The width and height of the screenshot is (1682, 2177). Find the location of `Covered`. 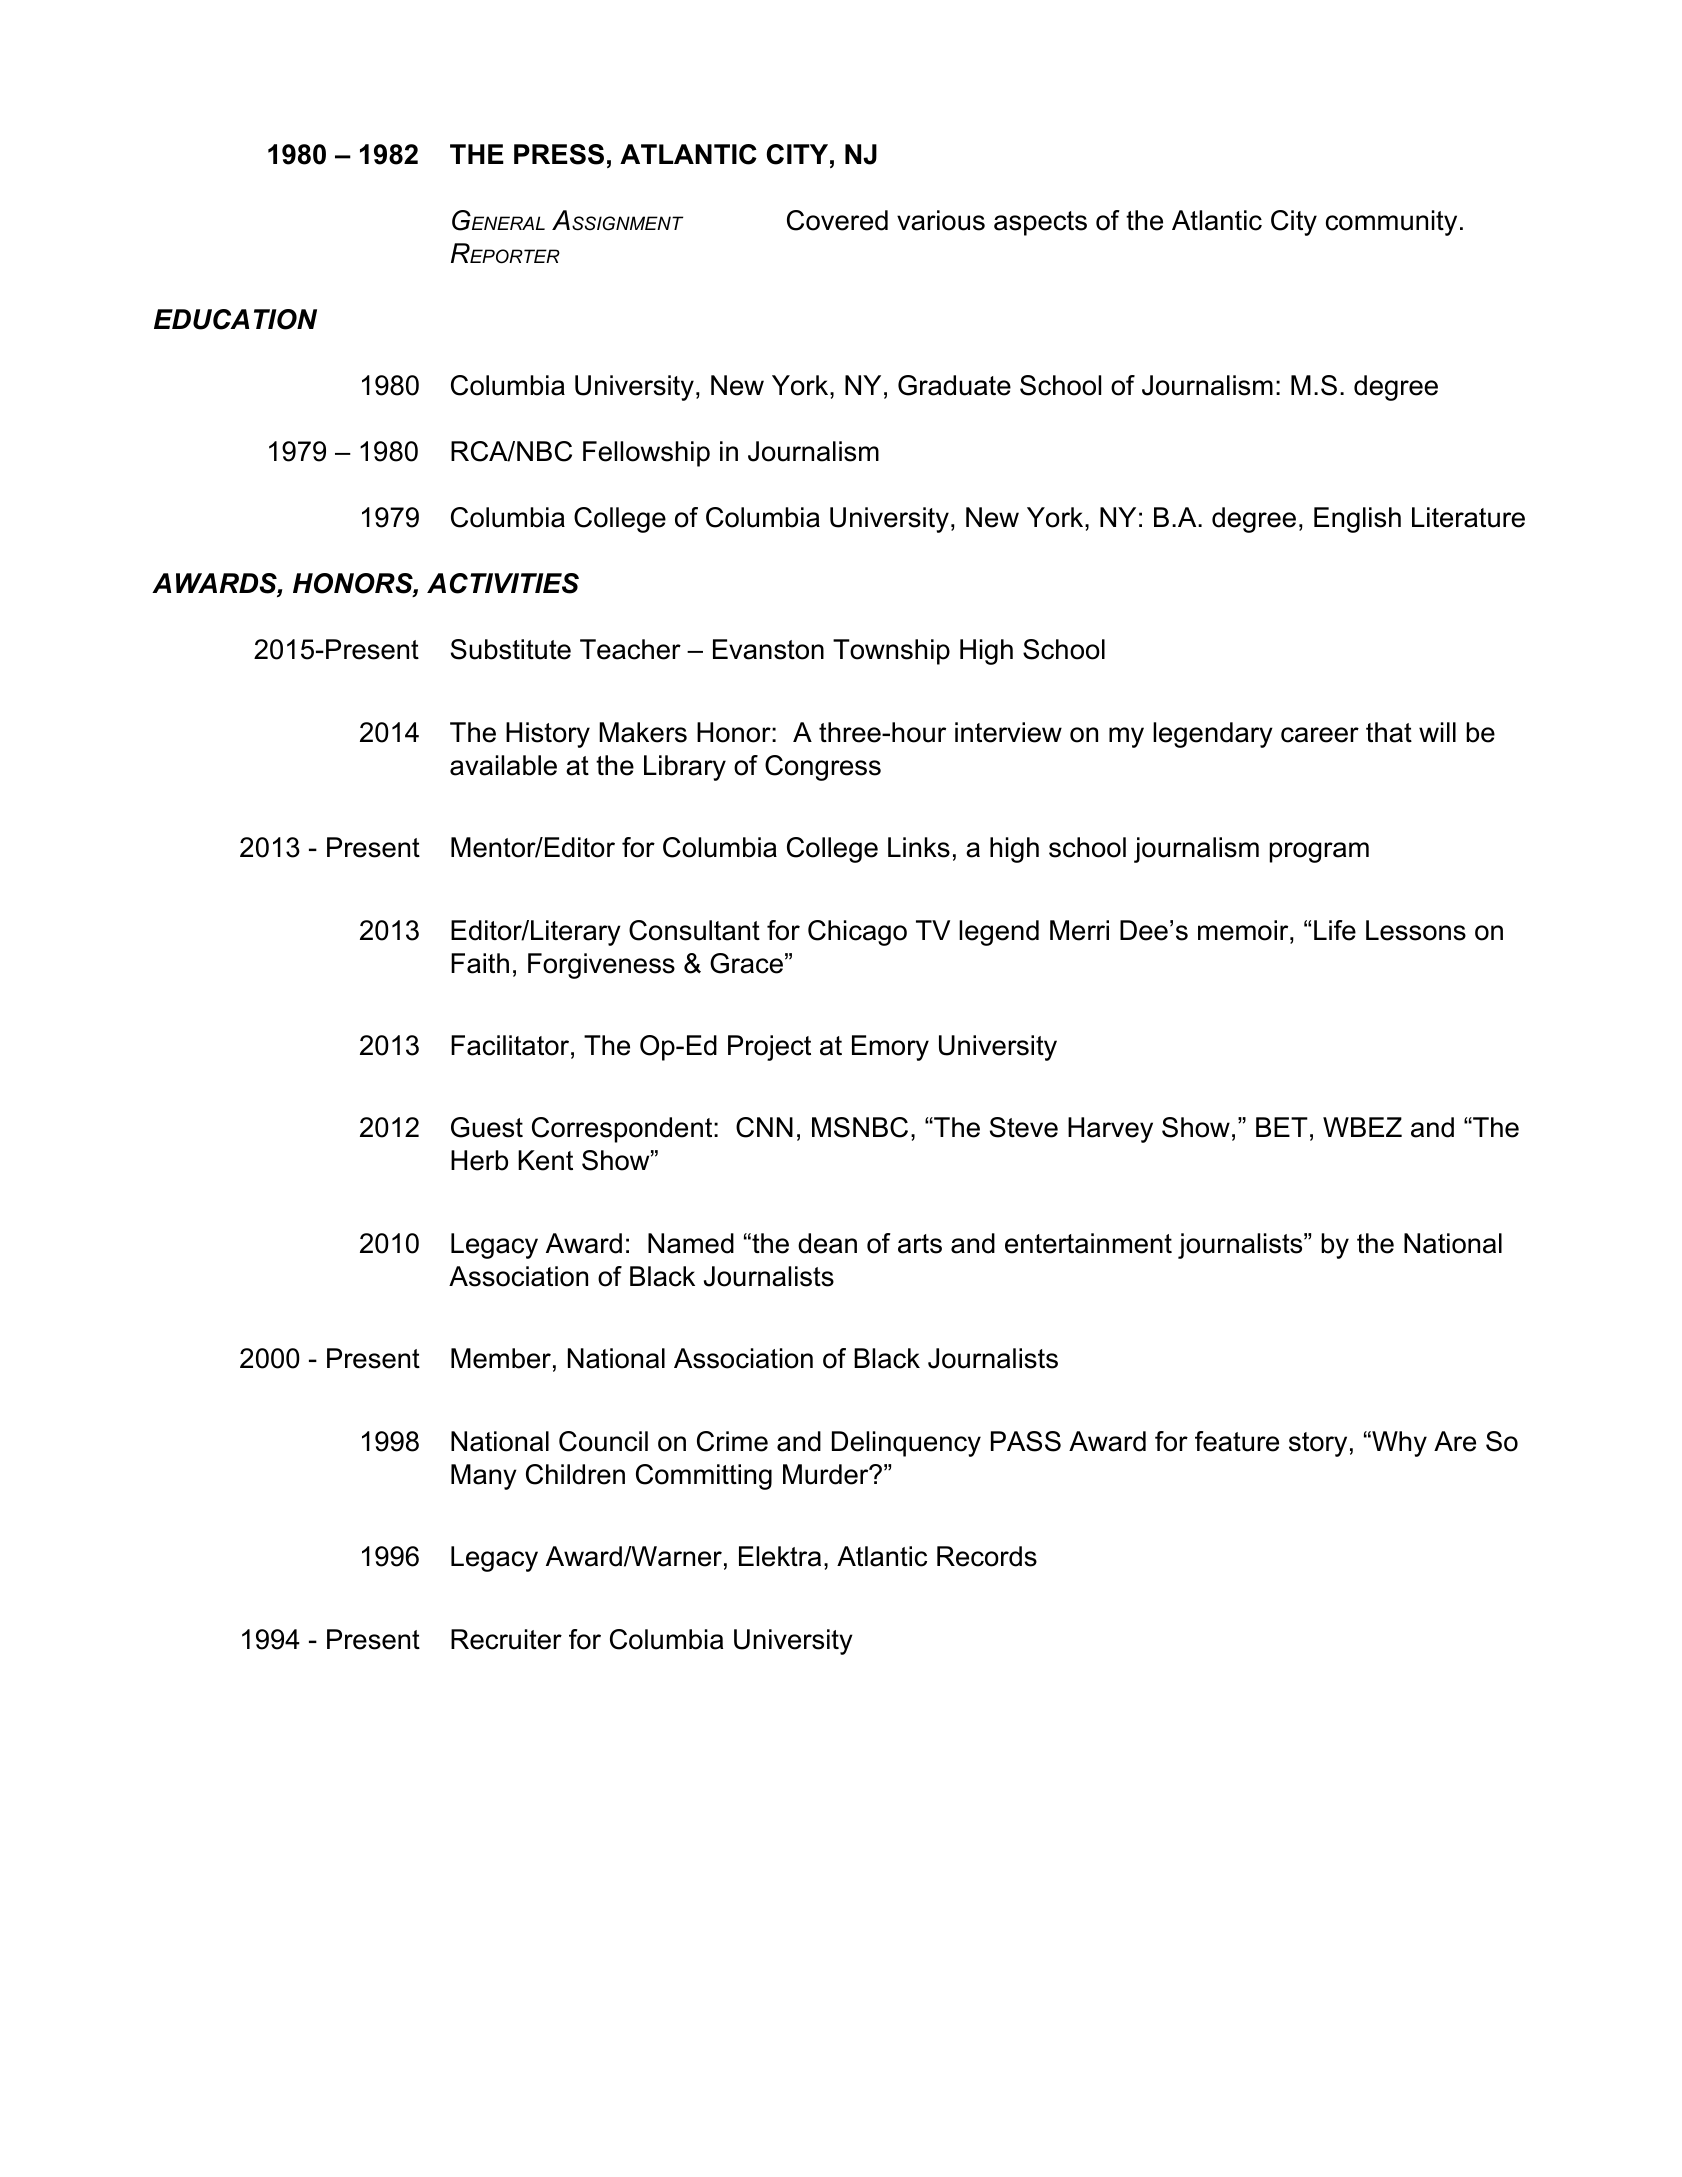

Covered is located at coordinates (837, 220).
